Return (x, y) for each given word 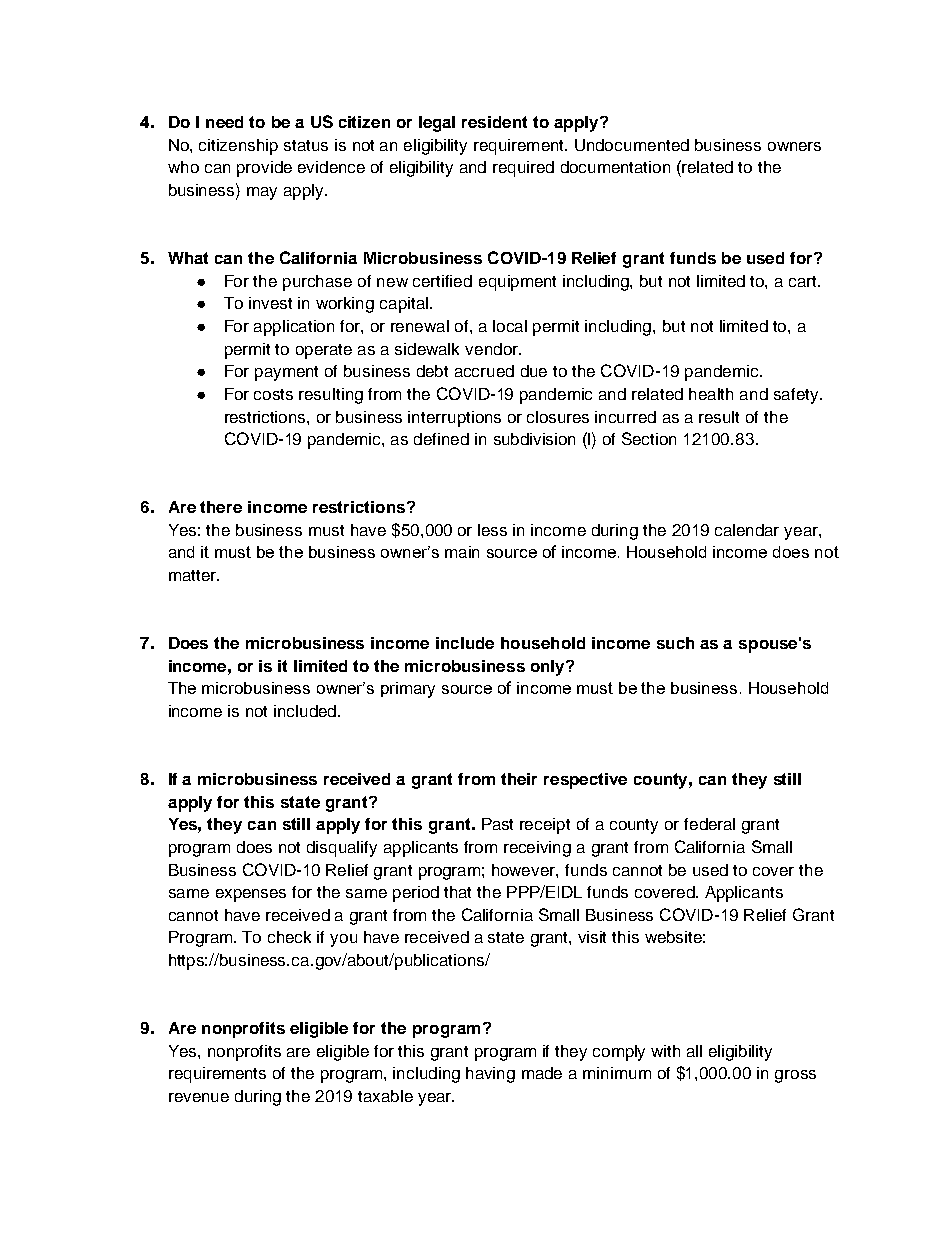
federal (709, 824)
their (519, 779)
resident (494, 122)
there (221, 507)
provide (264, 169)
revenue (199, 1097)
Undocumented (632, 145)
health (711, 394)
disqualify (342, 849)
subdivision (534, 439)
